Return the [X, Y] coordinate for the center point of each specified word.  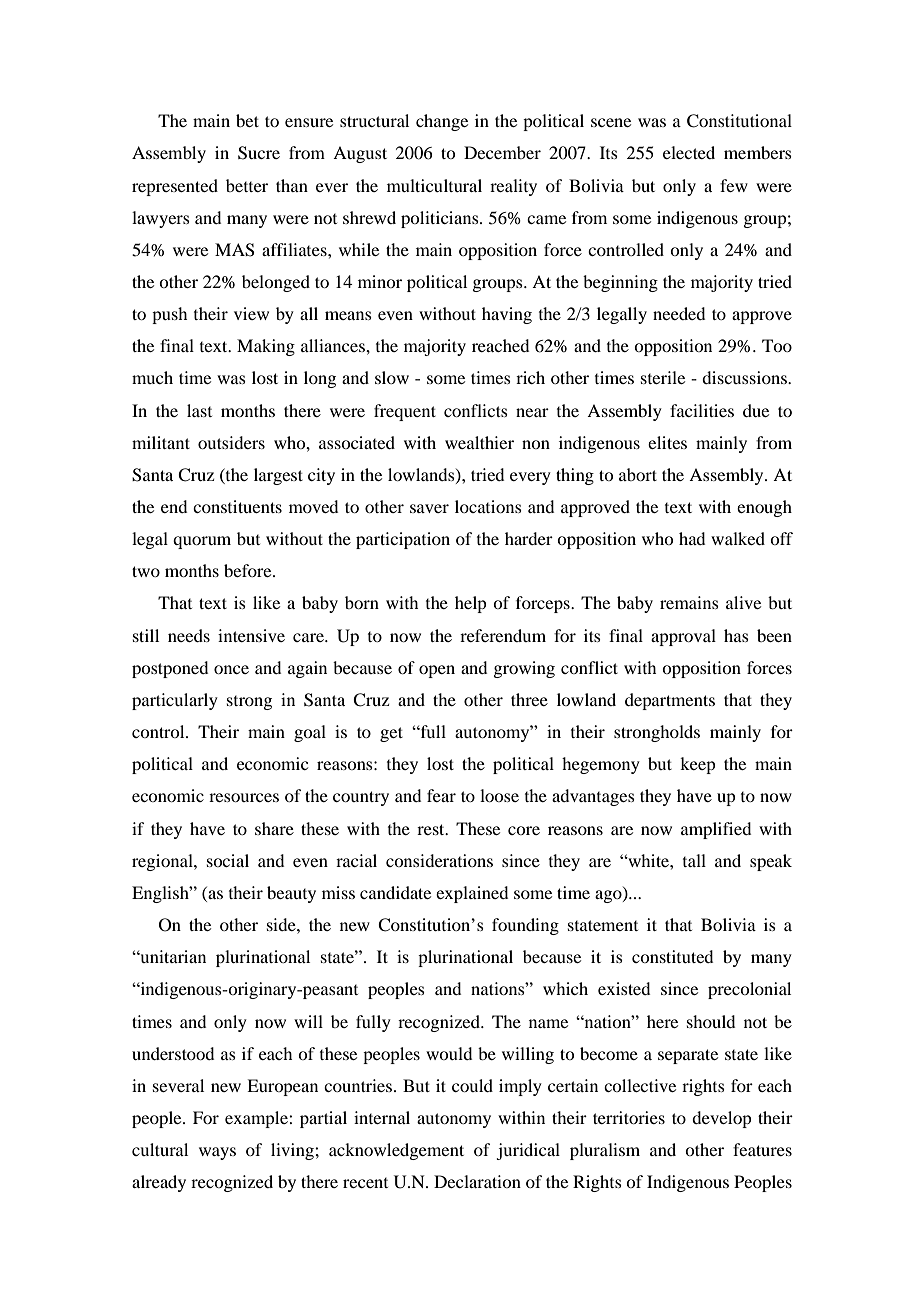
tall [694, 860]
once [231, 669]
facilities [702, 410]
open [437, 671]
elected [689, 152]
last [199, 410]
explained [472, 894]
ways [217, 1153]
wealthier [479, 442]
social [228, 860]
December [502, 152]
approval [683, 637]
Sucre [259, 153]
